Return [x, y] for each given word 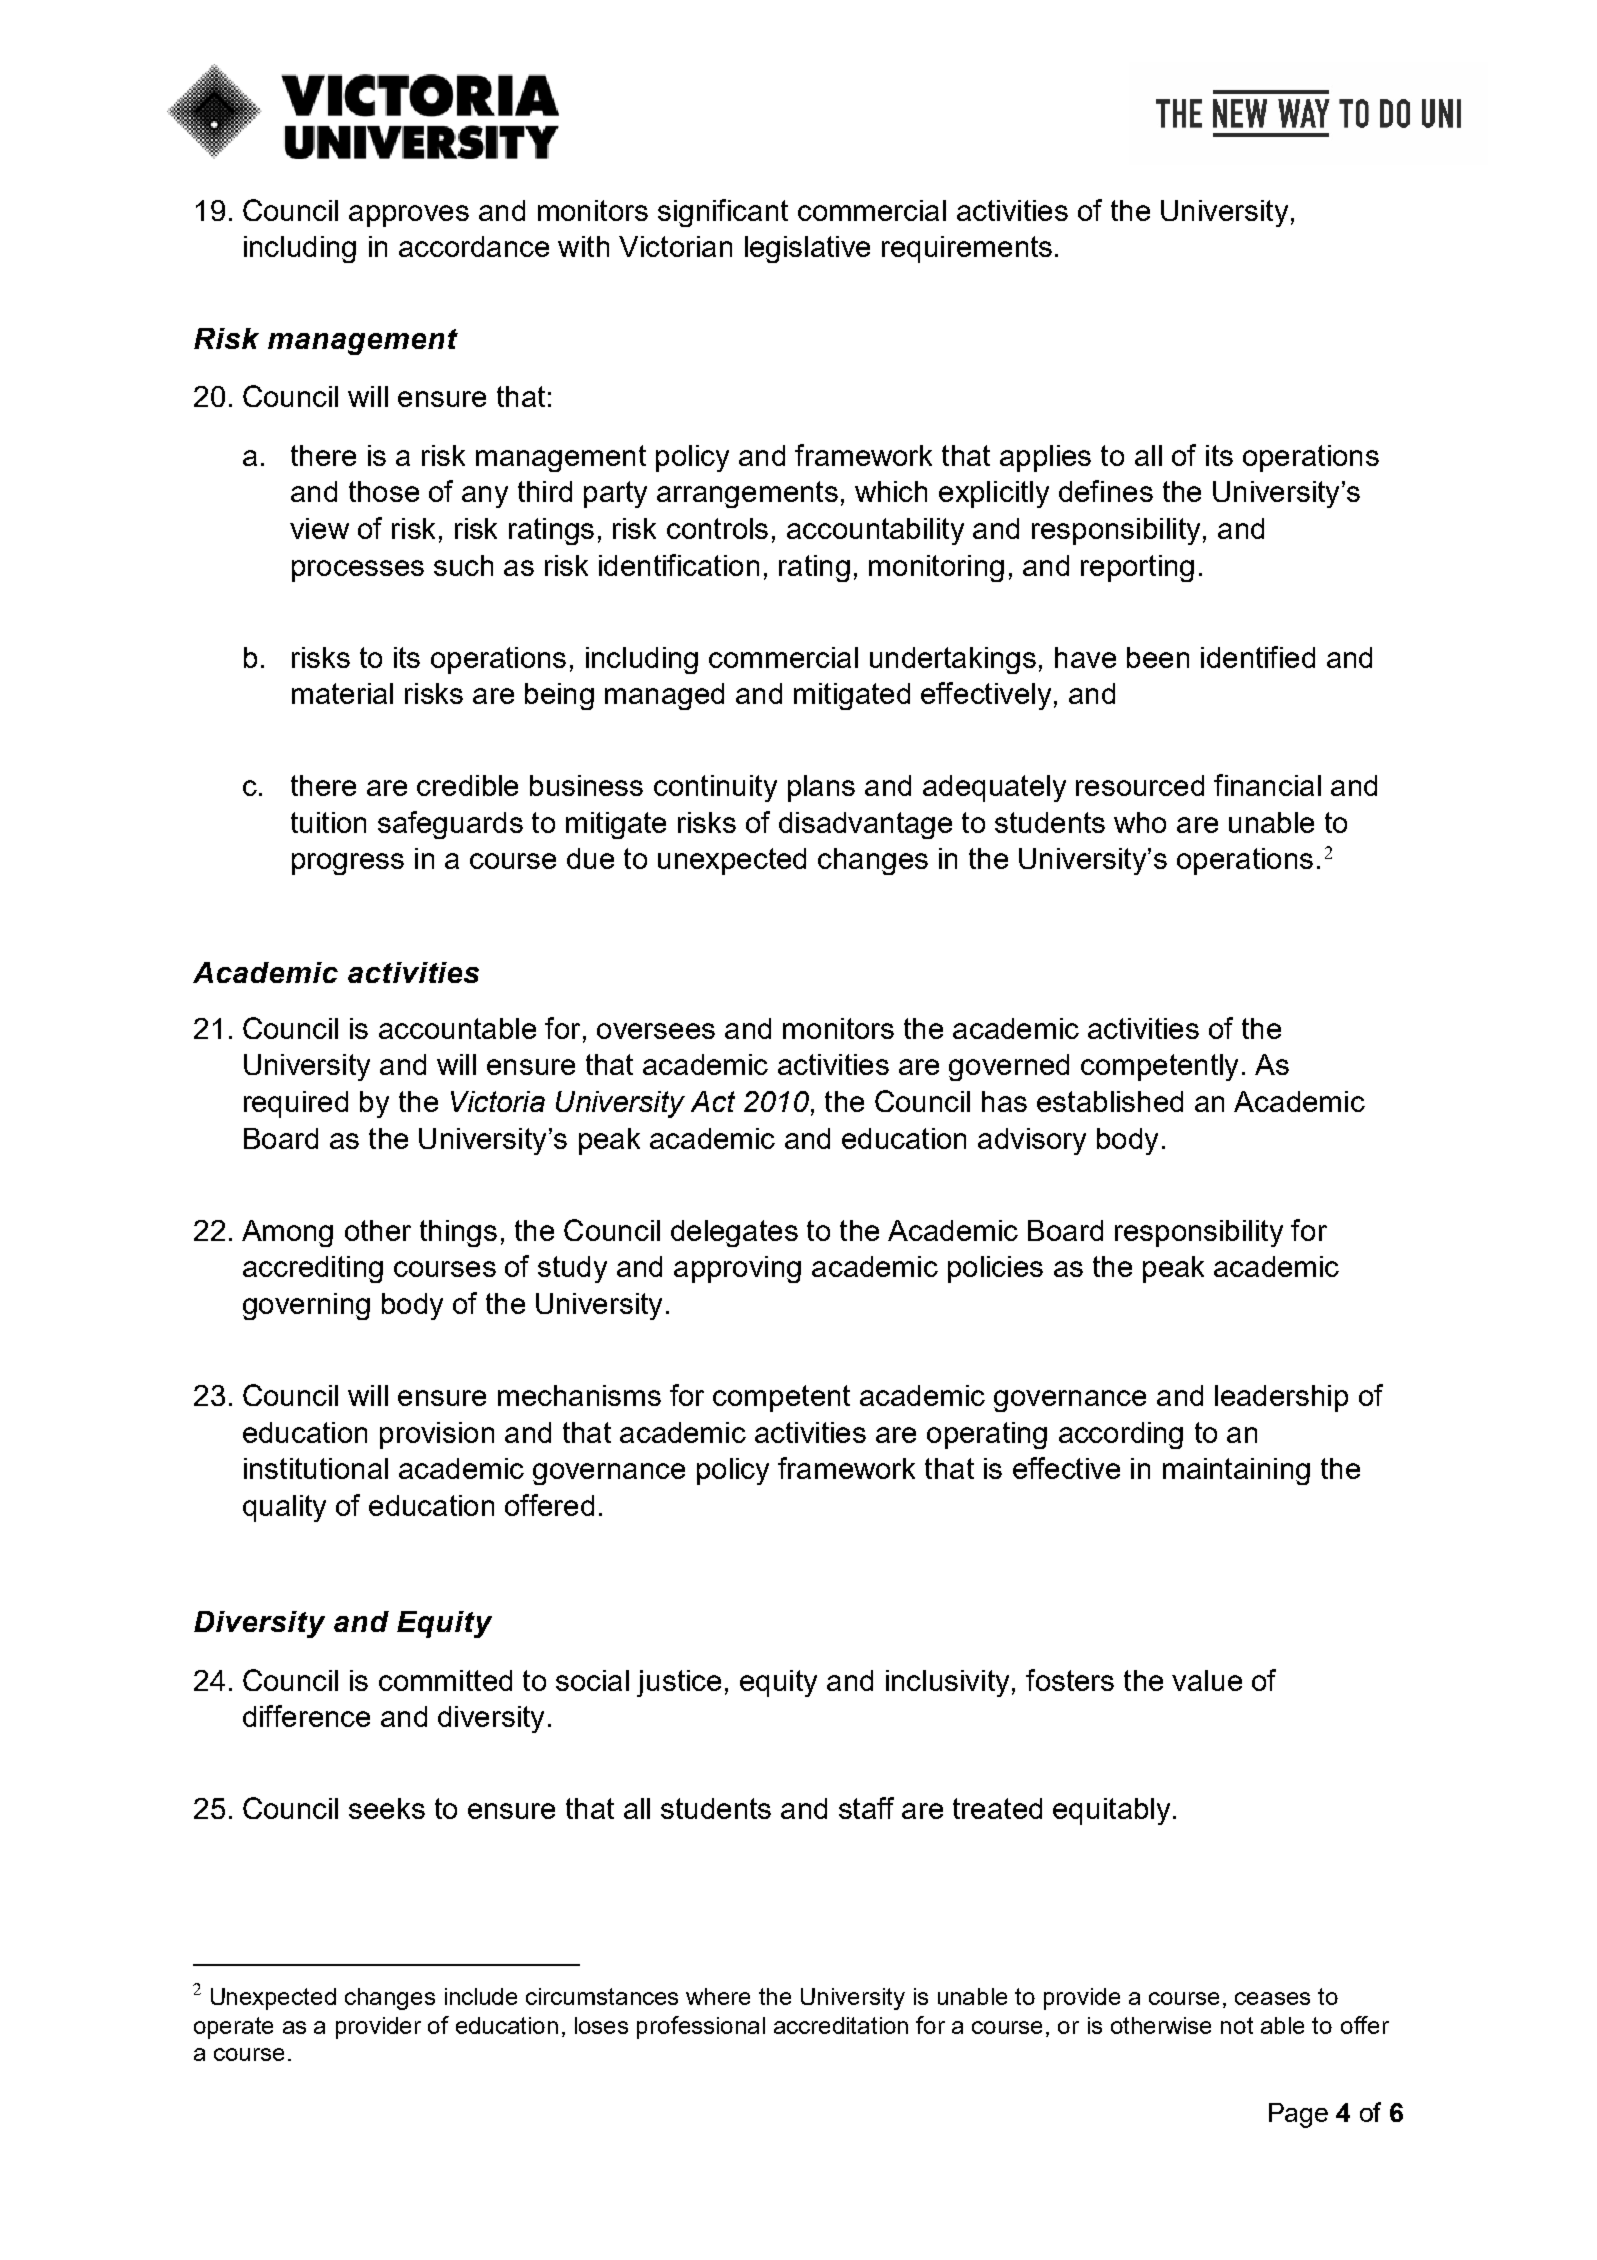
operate [233, 2028]
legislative [807, 249]
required [296, 1104]
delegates [734, 1233]
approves [409, 216]
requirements [967, 249]
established [1110, 1101]
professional [701, 2027]
